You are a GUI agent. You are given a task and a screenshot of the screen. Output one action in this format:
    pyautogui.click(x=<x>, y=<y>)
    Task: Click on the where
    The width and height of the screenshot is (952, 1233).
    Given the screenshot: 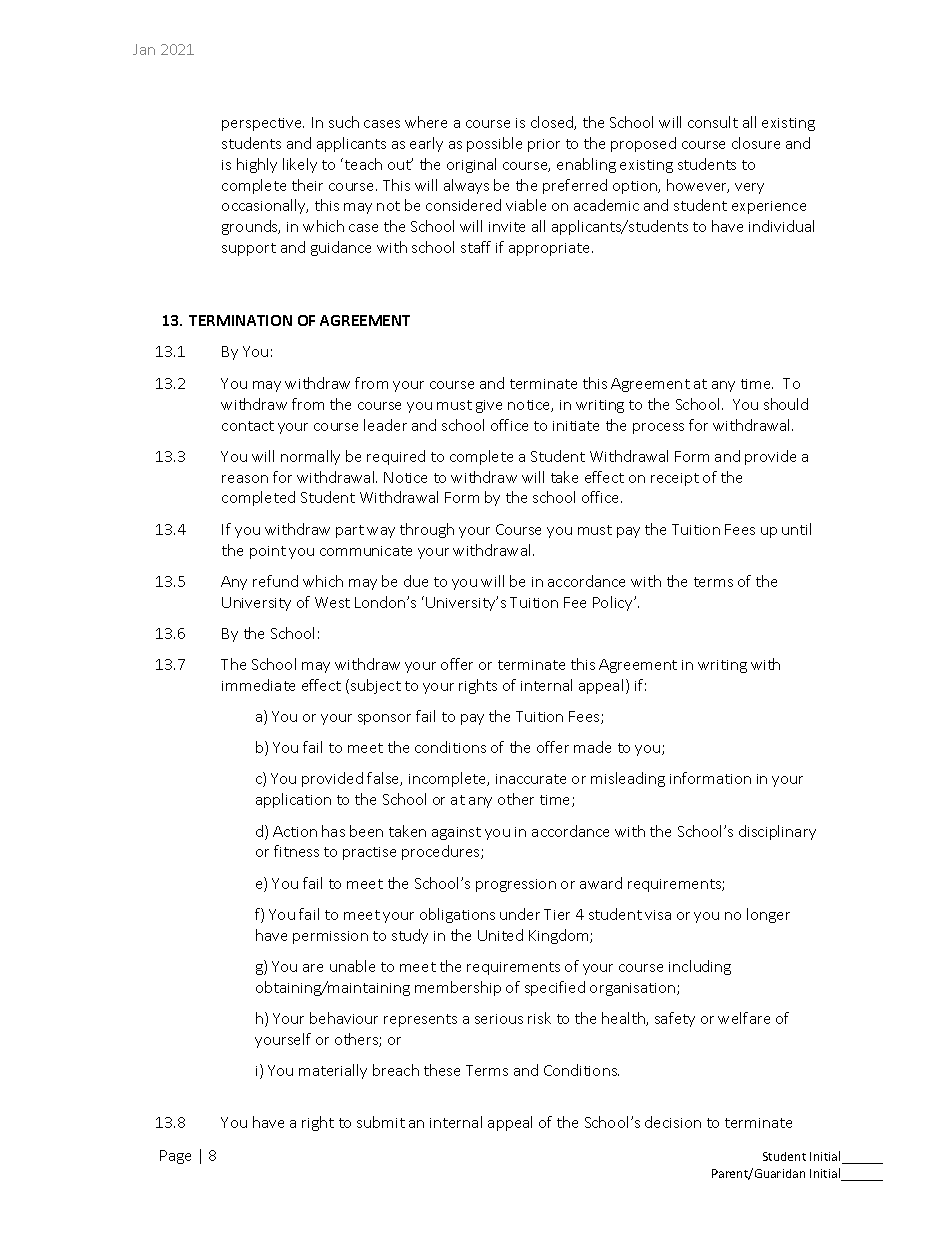 What is the action you would take?
    pyautogui.click(x=426, y=122)
